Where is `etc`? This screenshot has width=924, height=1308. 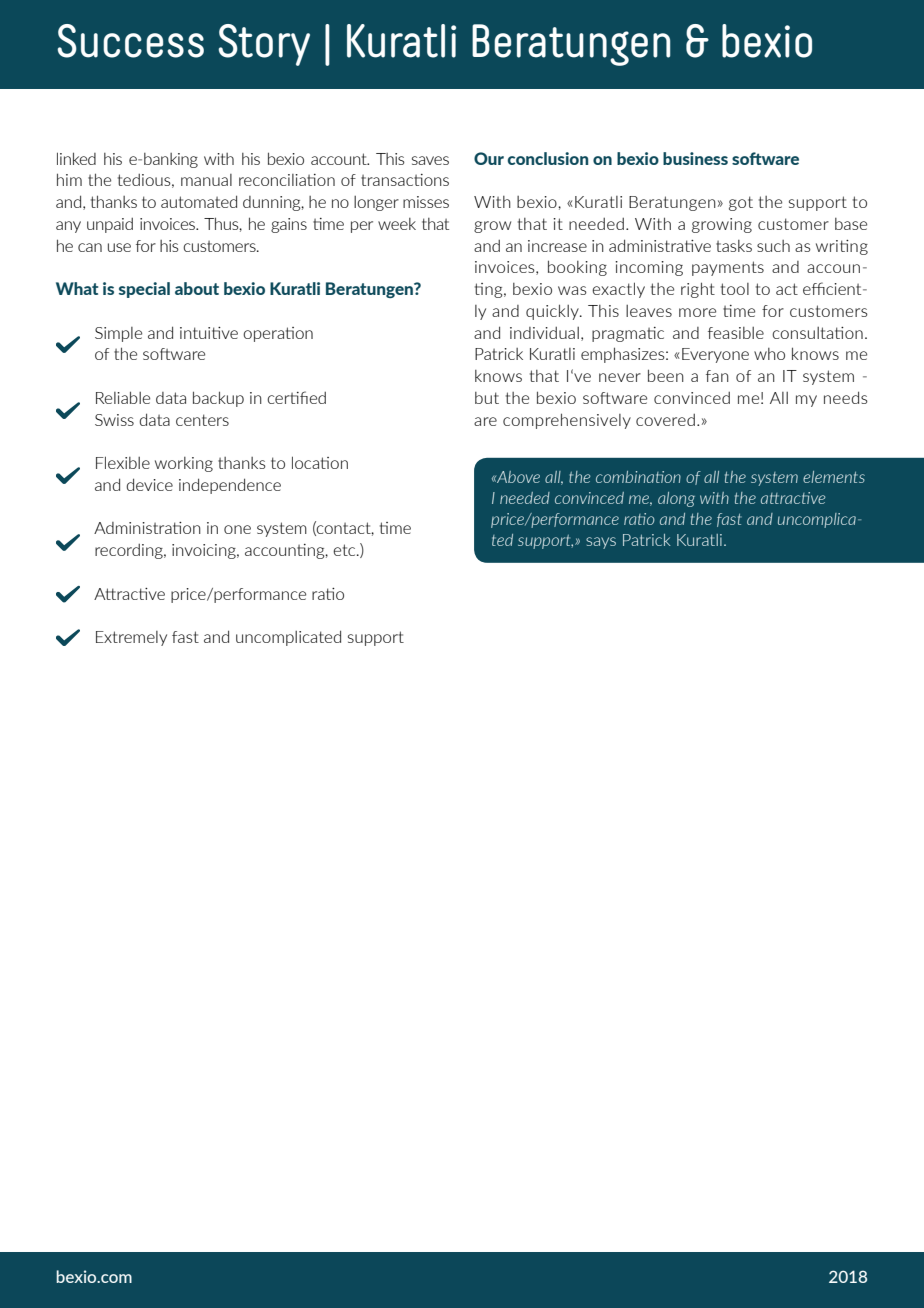 etc is located at coordinates (345, 550).
